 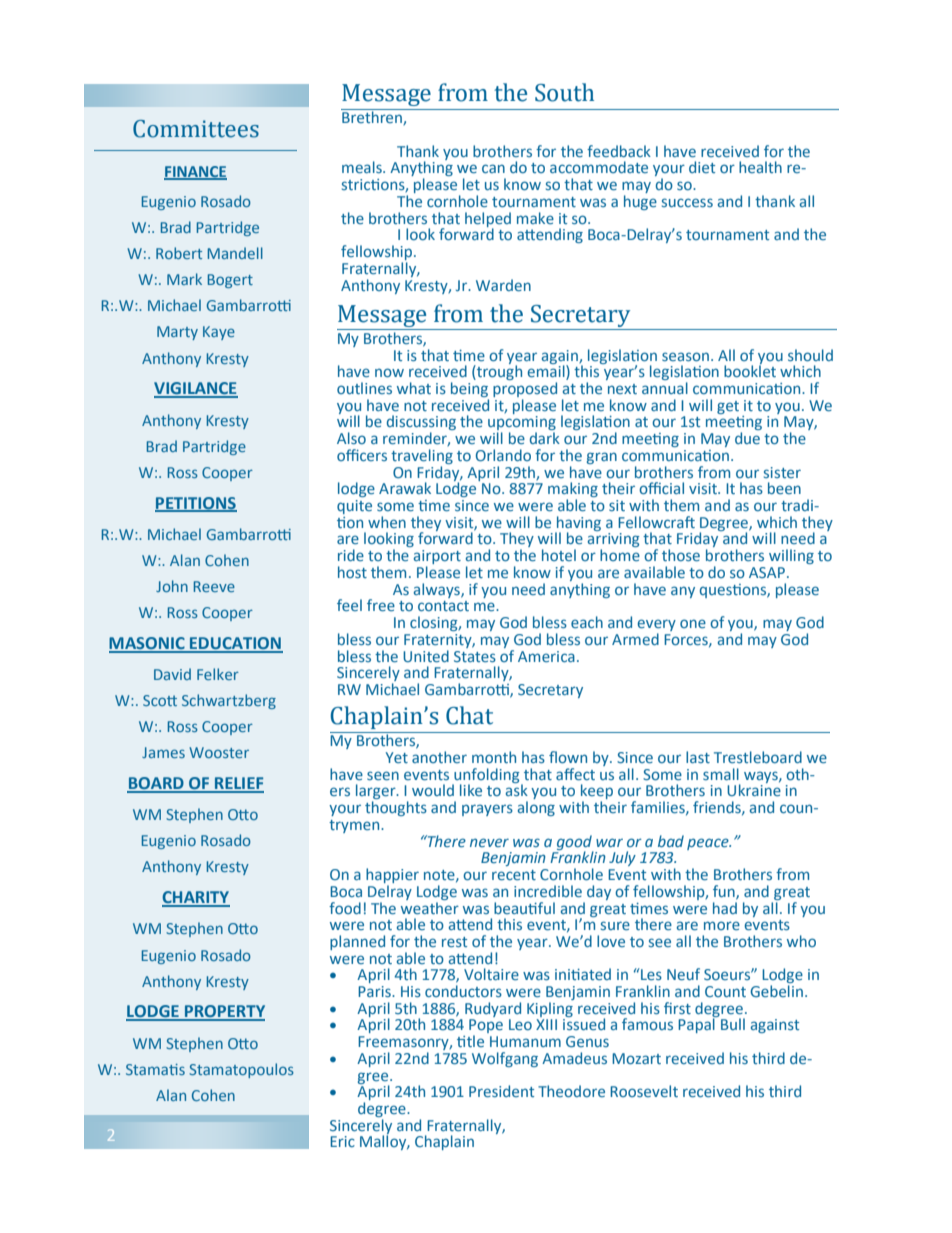 I want to click on one, so click(x=693, y=623).
